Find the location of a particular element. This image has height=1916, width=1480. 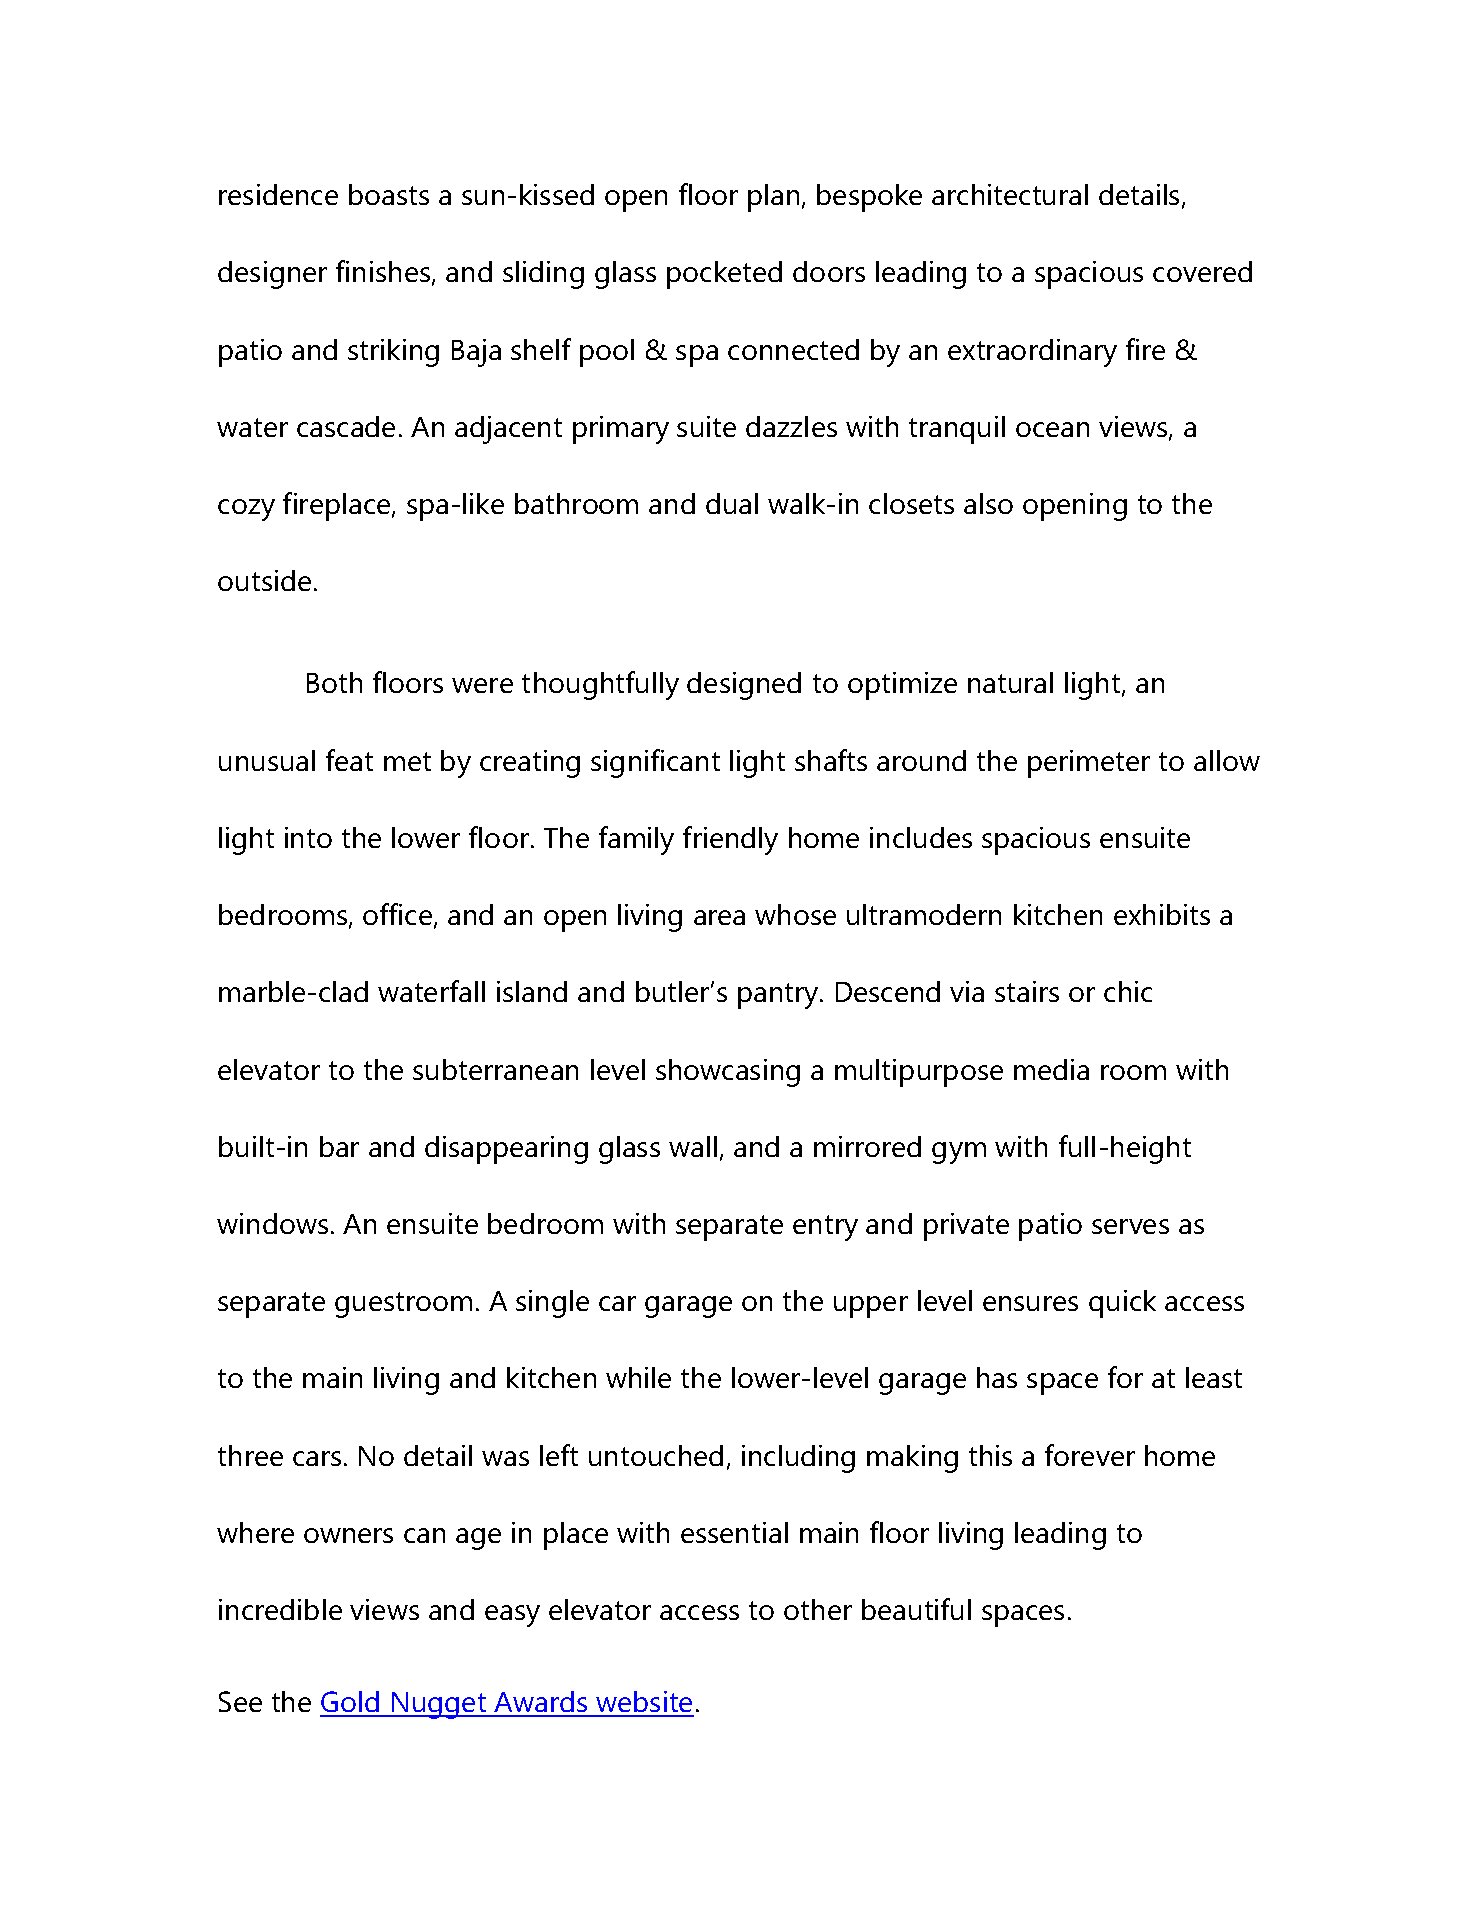

serves is located at coordinates (1130, 1226).
